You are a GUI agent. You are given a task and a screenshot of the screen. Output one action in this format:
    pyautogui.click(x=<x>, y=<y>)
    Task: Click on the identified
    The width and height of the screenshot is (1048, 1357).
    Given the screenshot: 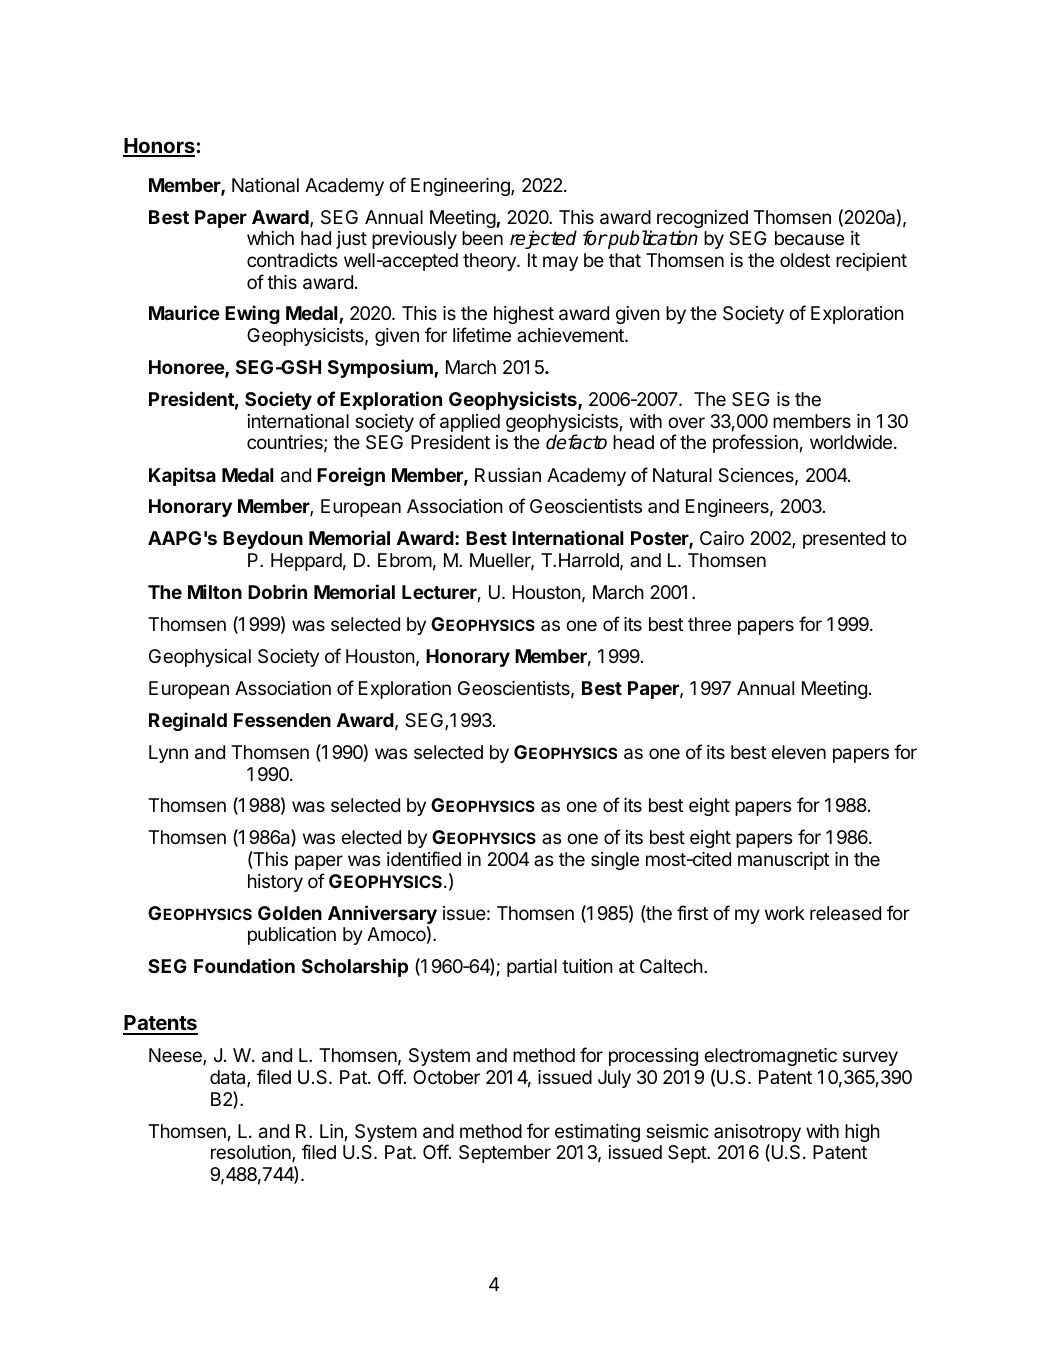 What is the action you would take?
    pyautogui.click(x=424, y=858)
